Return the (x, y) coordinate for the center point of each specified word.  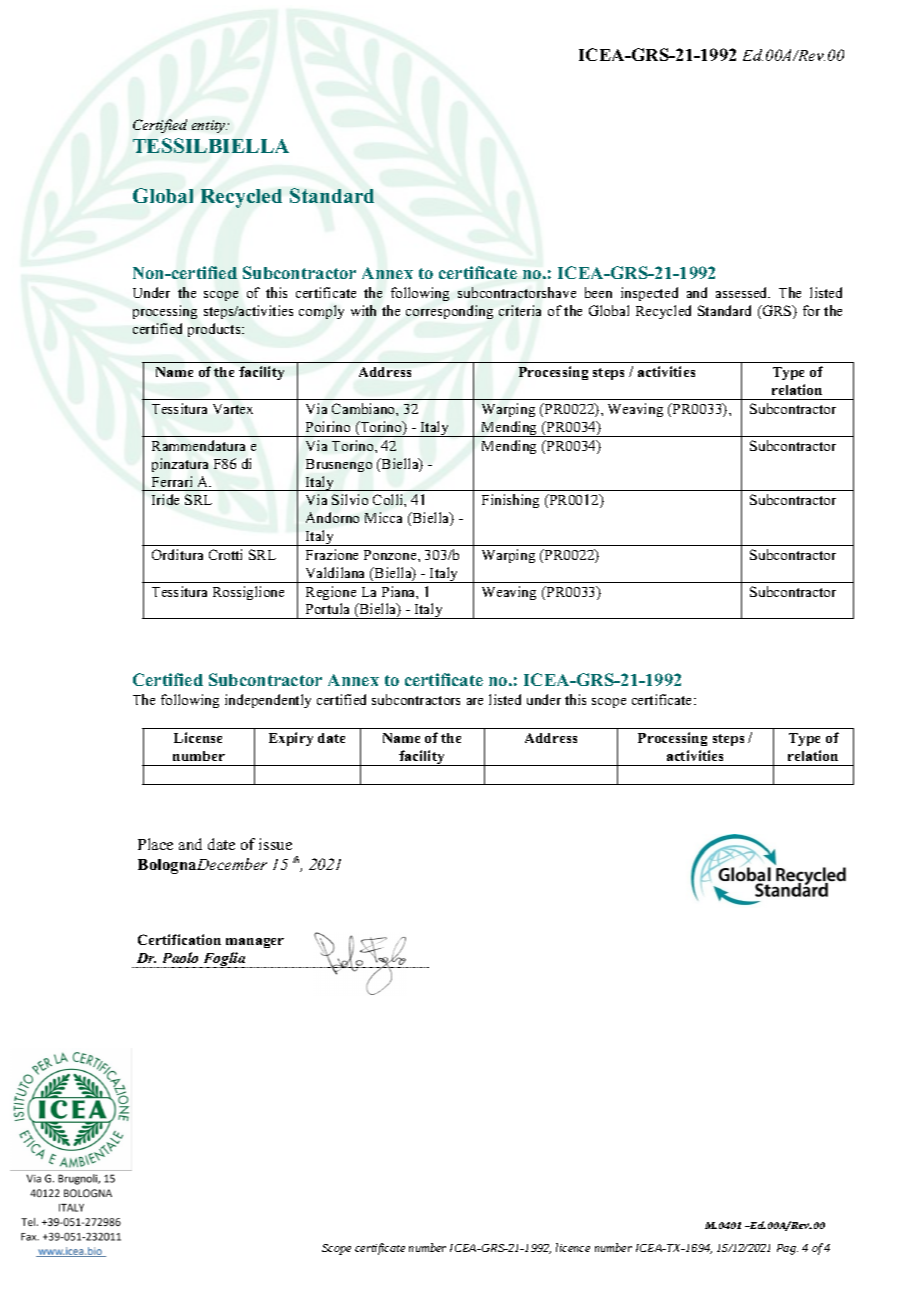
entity (209, 126)
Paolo (180, 957)
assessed (743, 292)
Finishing (510, 501)
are (475, 701)
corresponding (449, 312)
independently (268, 701)
